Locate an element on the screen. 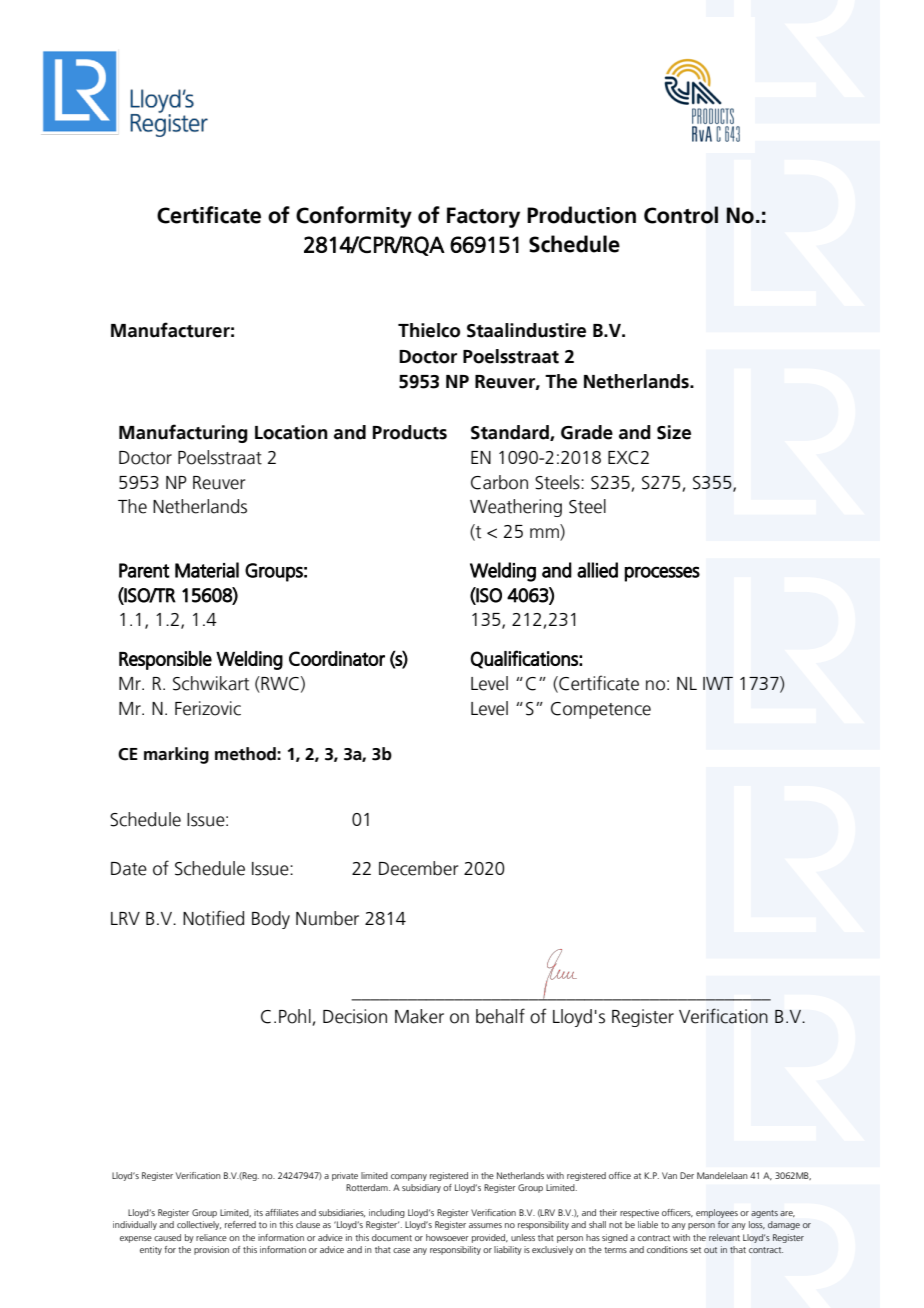 The image size is (924, 1308). marking is located at coordinates (176, 755).
